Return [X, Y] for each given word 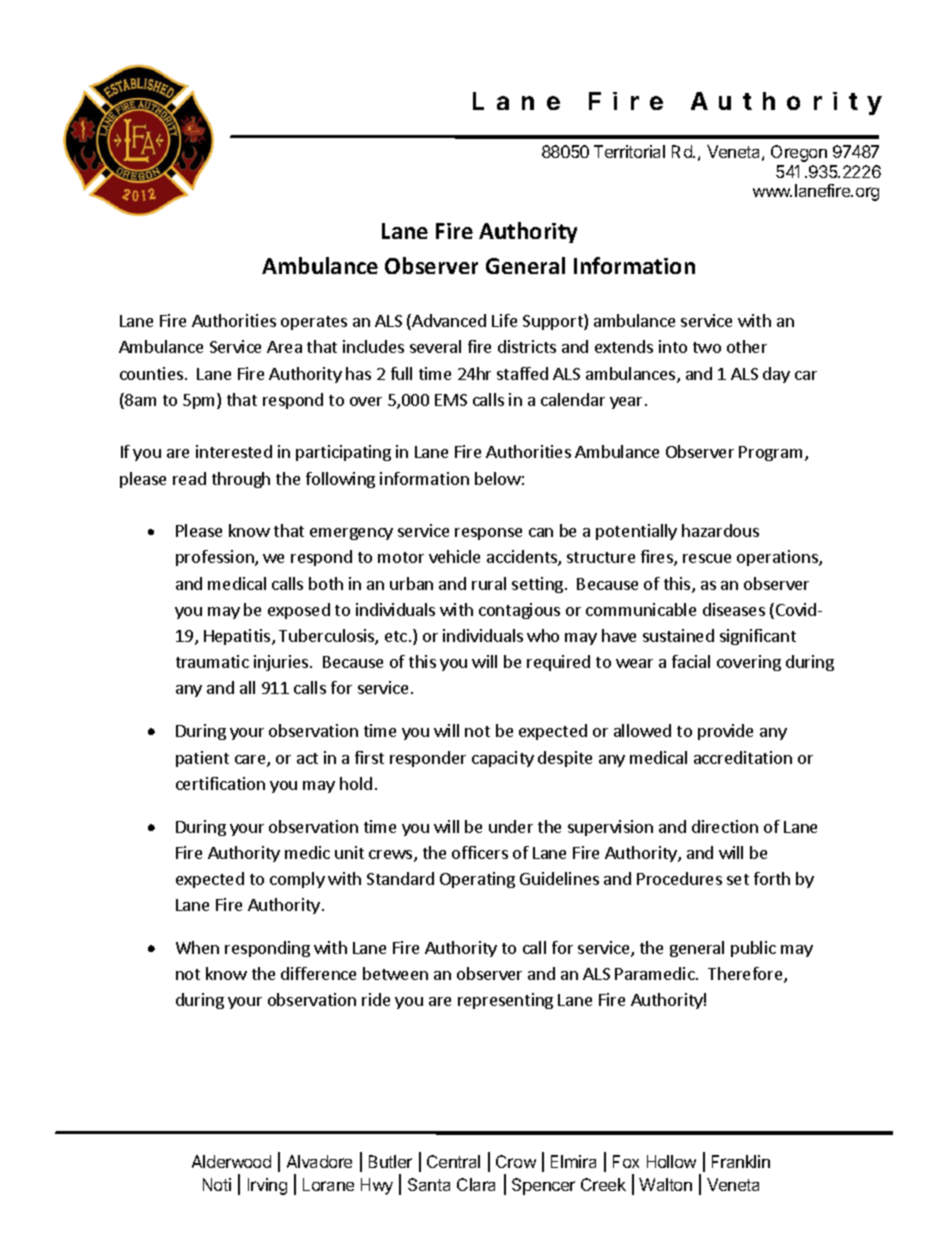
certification [220, 783]
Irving [267, 1186]
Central [453, 1161]
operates [314, 323]
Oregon [799, 153]
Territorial [629, 151]
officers [480, 852]
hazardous [720, 530]
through [241, 480]
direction [725, 826]
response [488, 534]
